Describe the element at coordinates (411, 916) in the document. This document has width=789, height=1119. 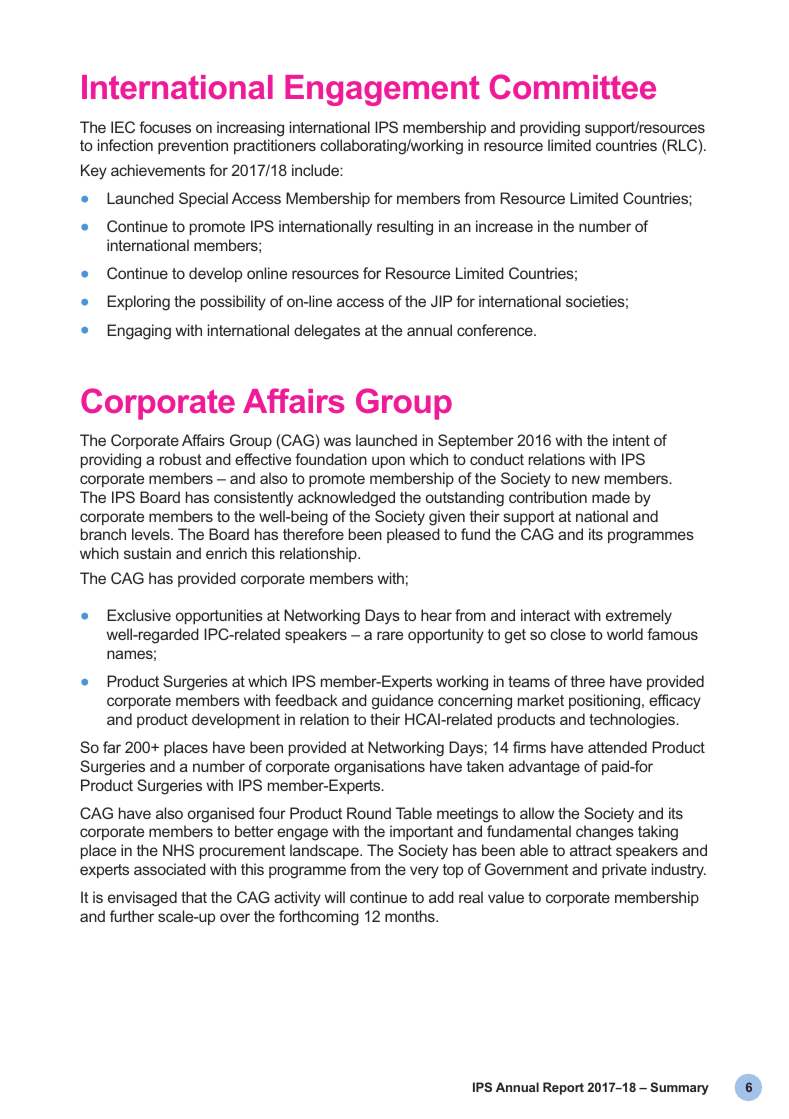
I see `months` at that location.
